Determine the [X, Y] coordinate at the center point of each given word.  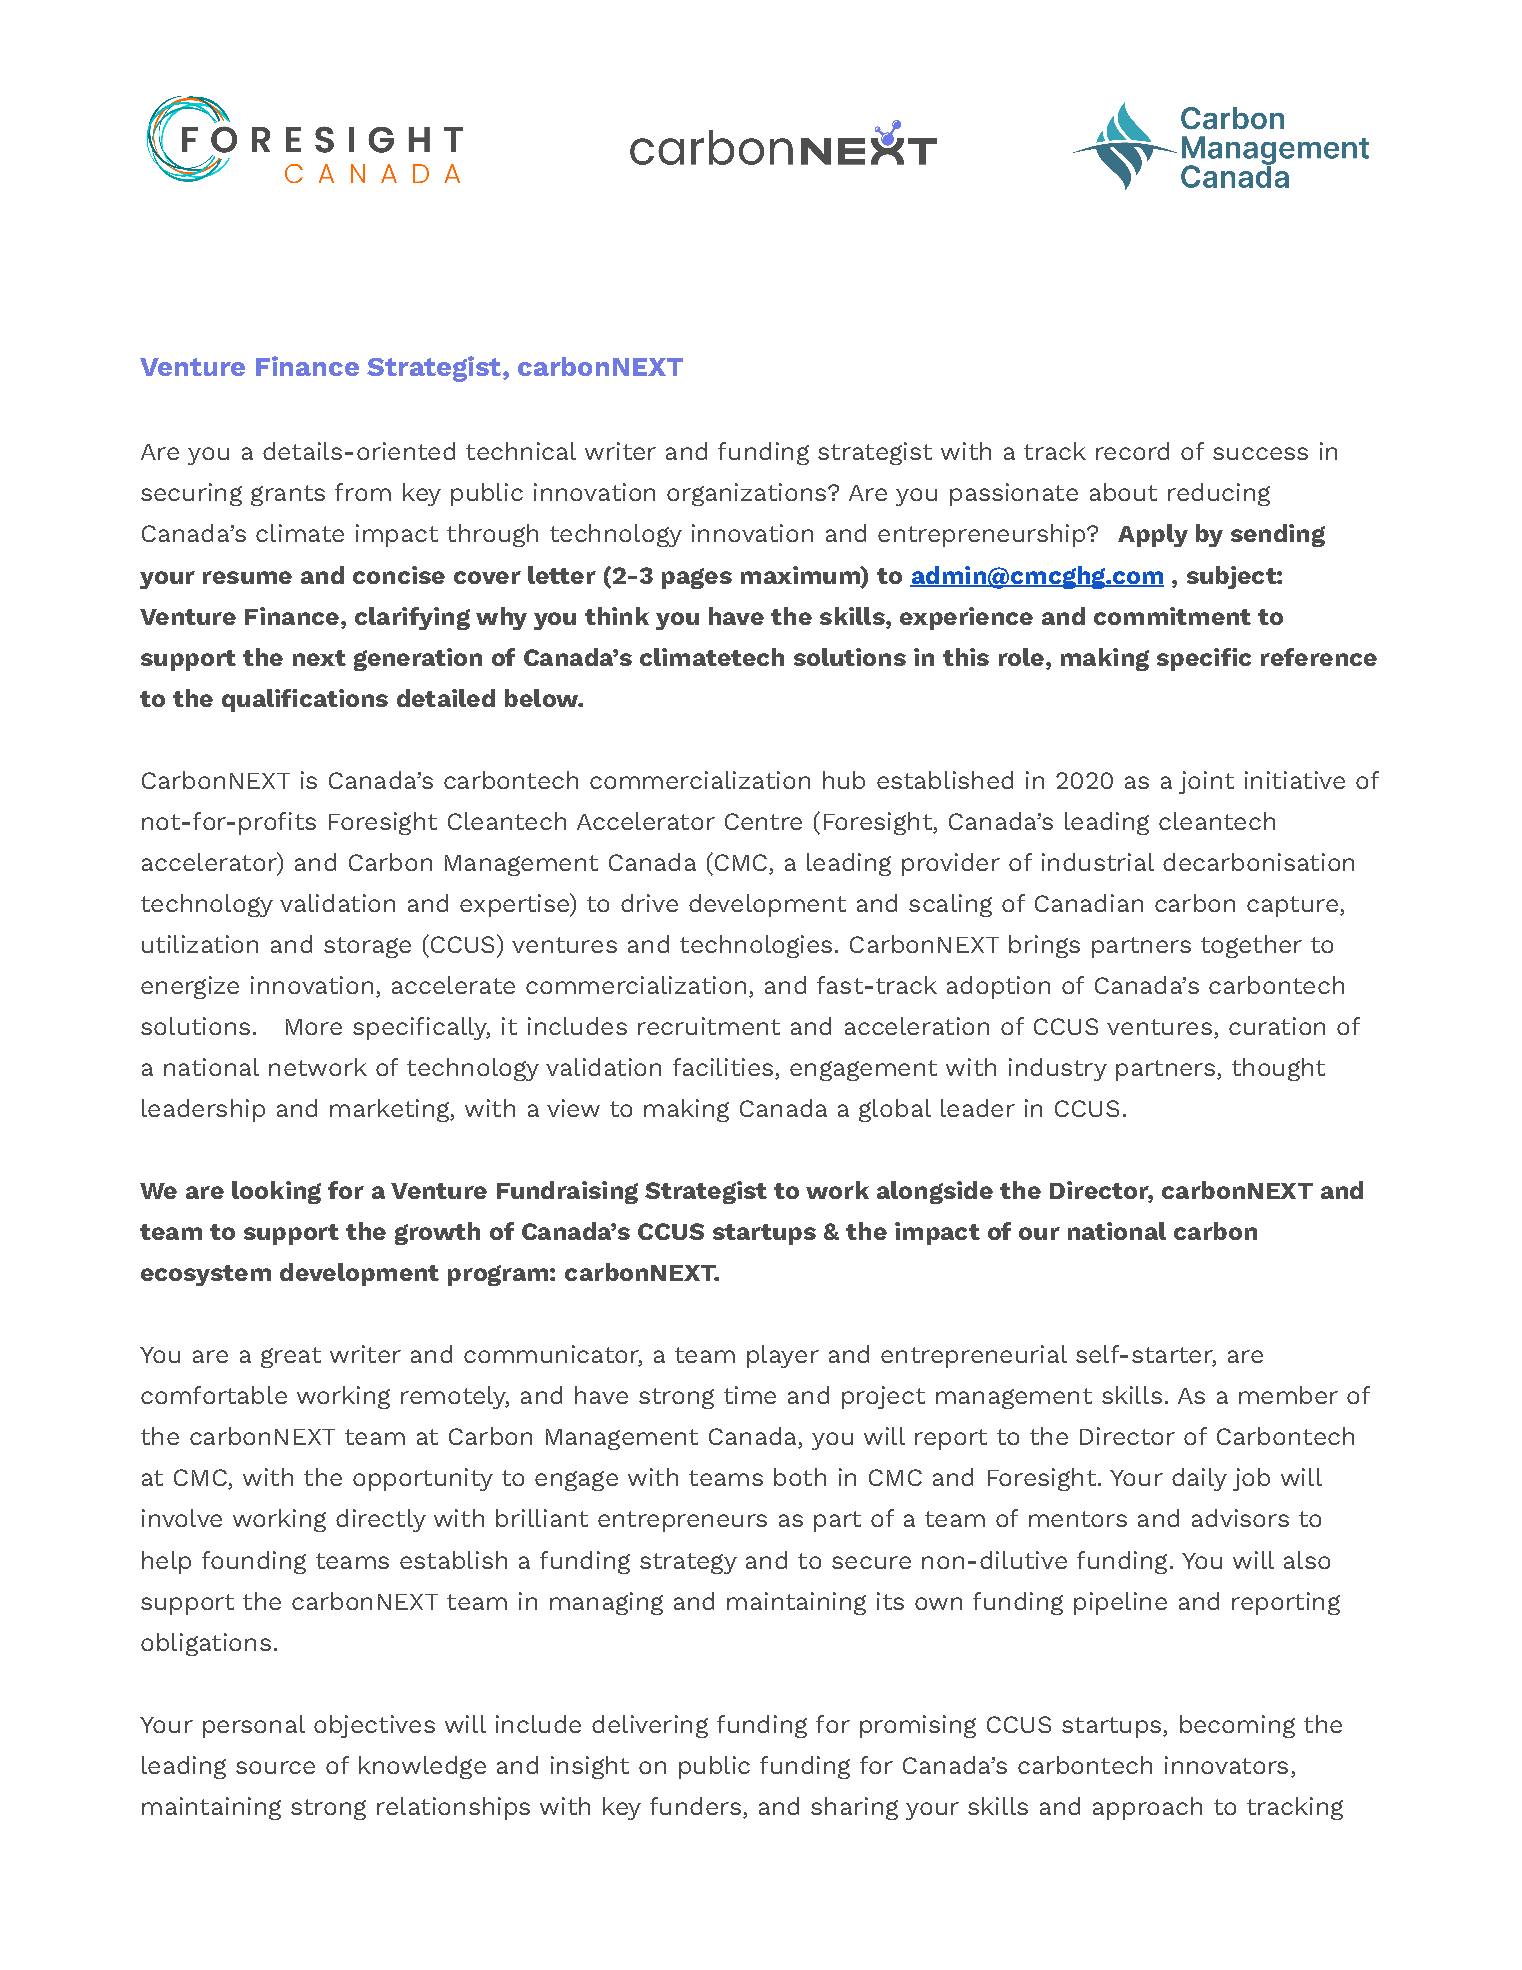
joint [1206, 782]
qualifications [305, 700]
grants [288, 495]
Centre [763, 821]
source [275, 1767]
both [800, 1477]
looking [276, 1192]
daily [1199, 1479]
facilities [723, 1067]
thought [1278, 1069]
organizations [746, 494]
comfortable [214, 1395]
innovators [1226, 1765]
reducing [1219, 494]
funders [695, 1806]
